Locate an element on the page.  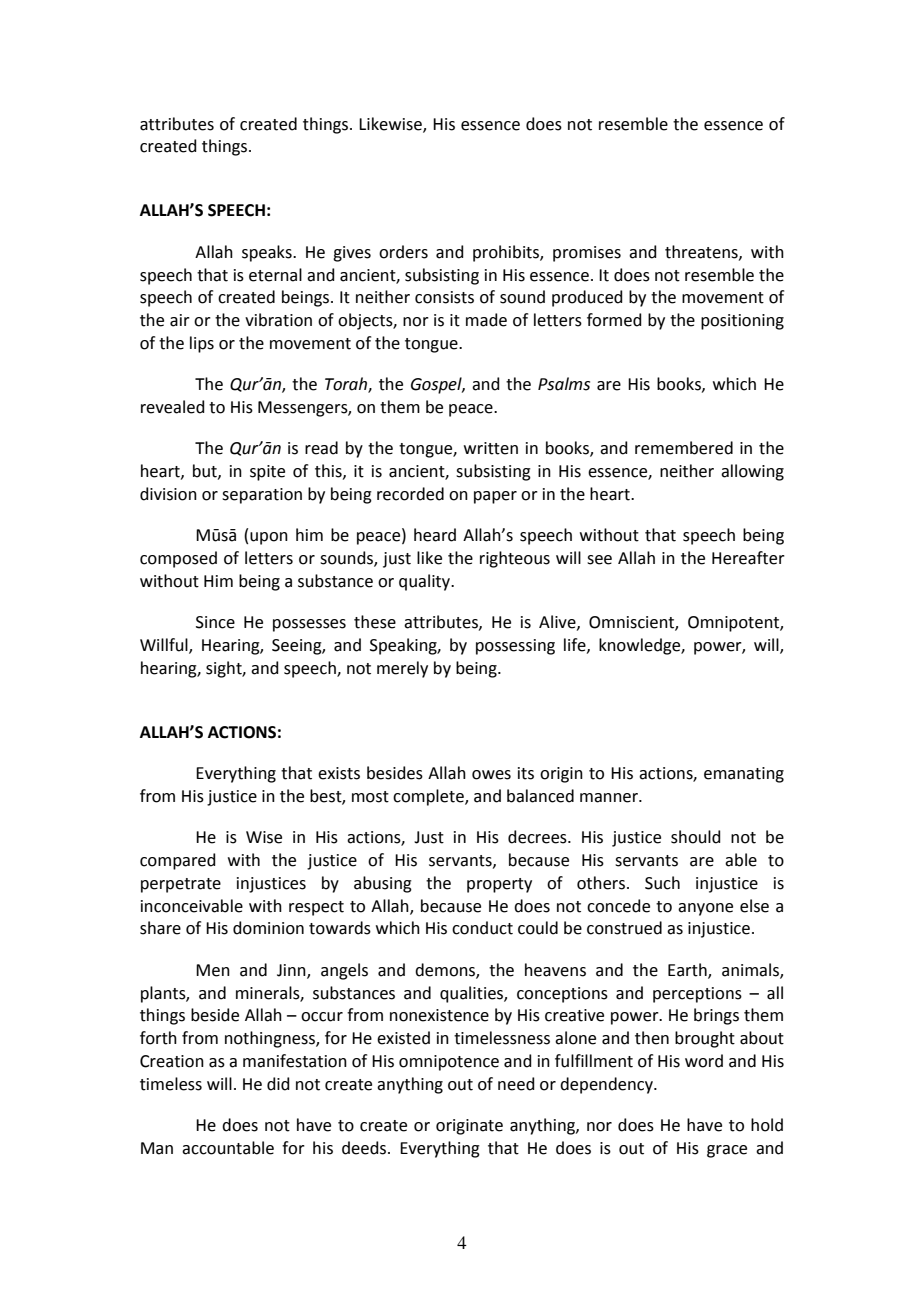
consists is located at coordinates (444, 297).
